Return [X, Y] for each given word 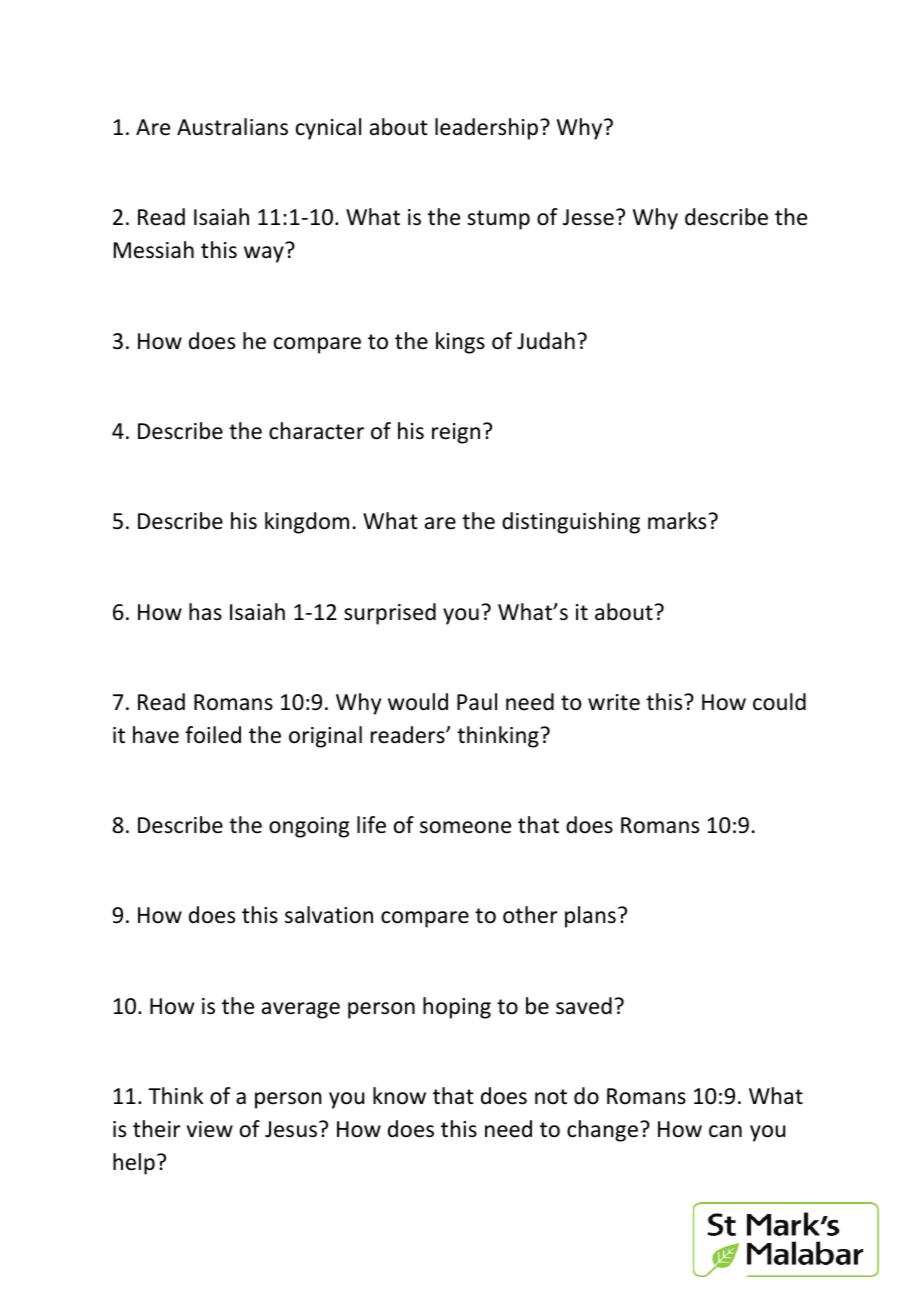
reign [456, 433]
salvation [329, 915]
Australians [232, 127]
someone [465, 827]
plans [590, 917]
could [779, 702]
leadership [486, 129]
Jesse [588, 217]
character [316, 431]
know [399, 1096]
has [205, 612]
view [210, 1129]
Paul [477, 702]
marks [677, 521]
